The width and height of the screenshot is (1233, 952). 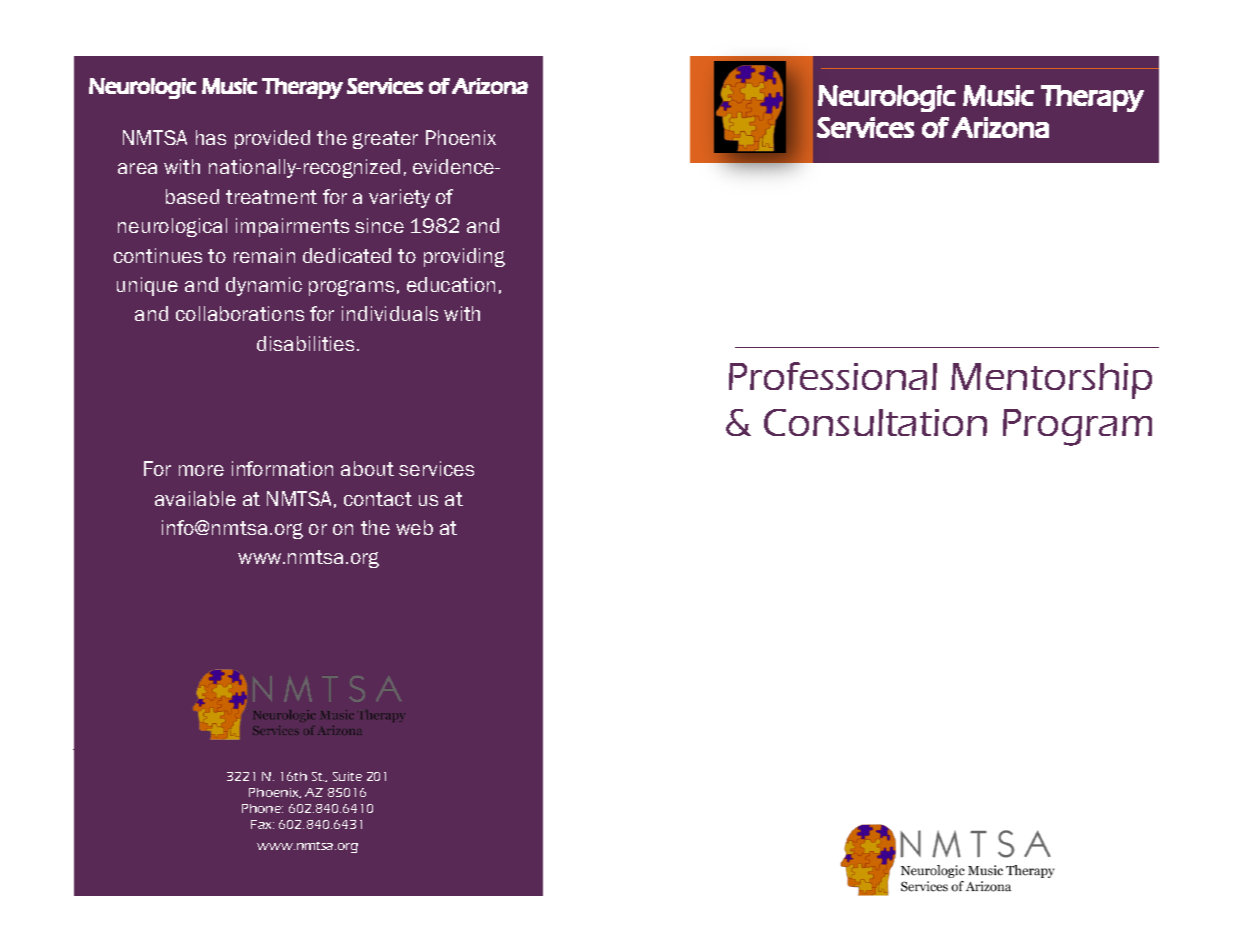 What do you see at coordinates (414, 527) in the screenshot?
I see `web` at bounding box center [414, 527].
